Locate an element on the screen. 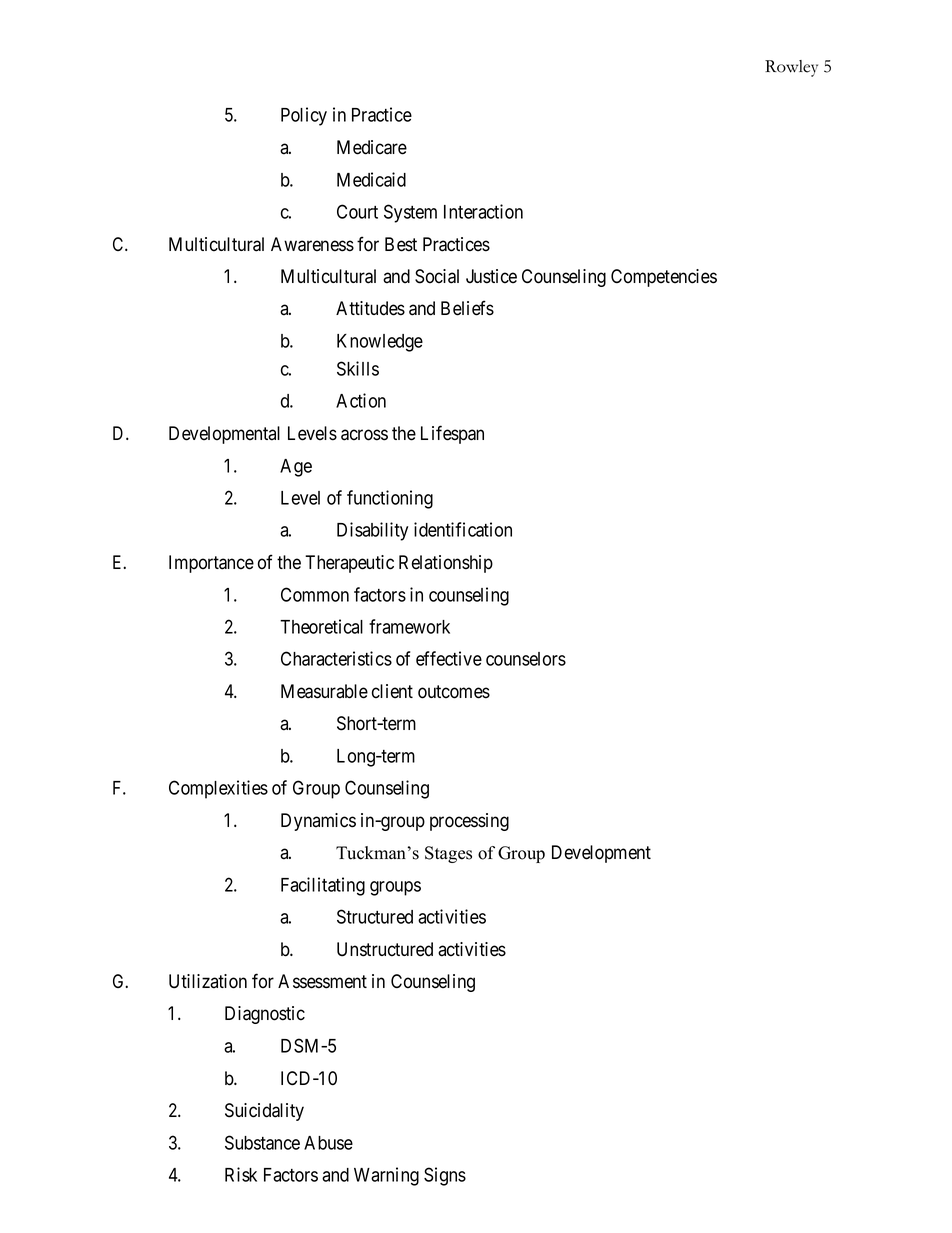  Policy is located at coordinates (304, 116).
